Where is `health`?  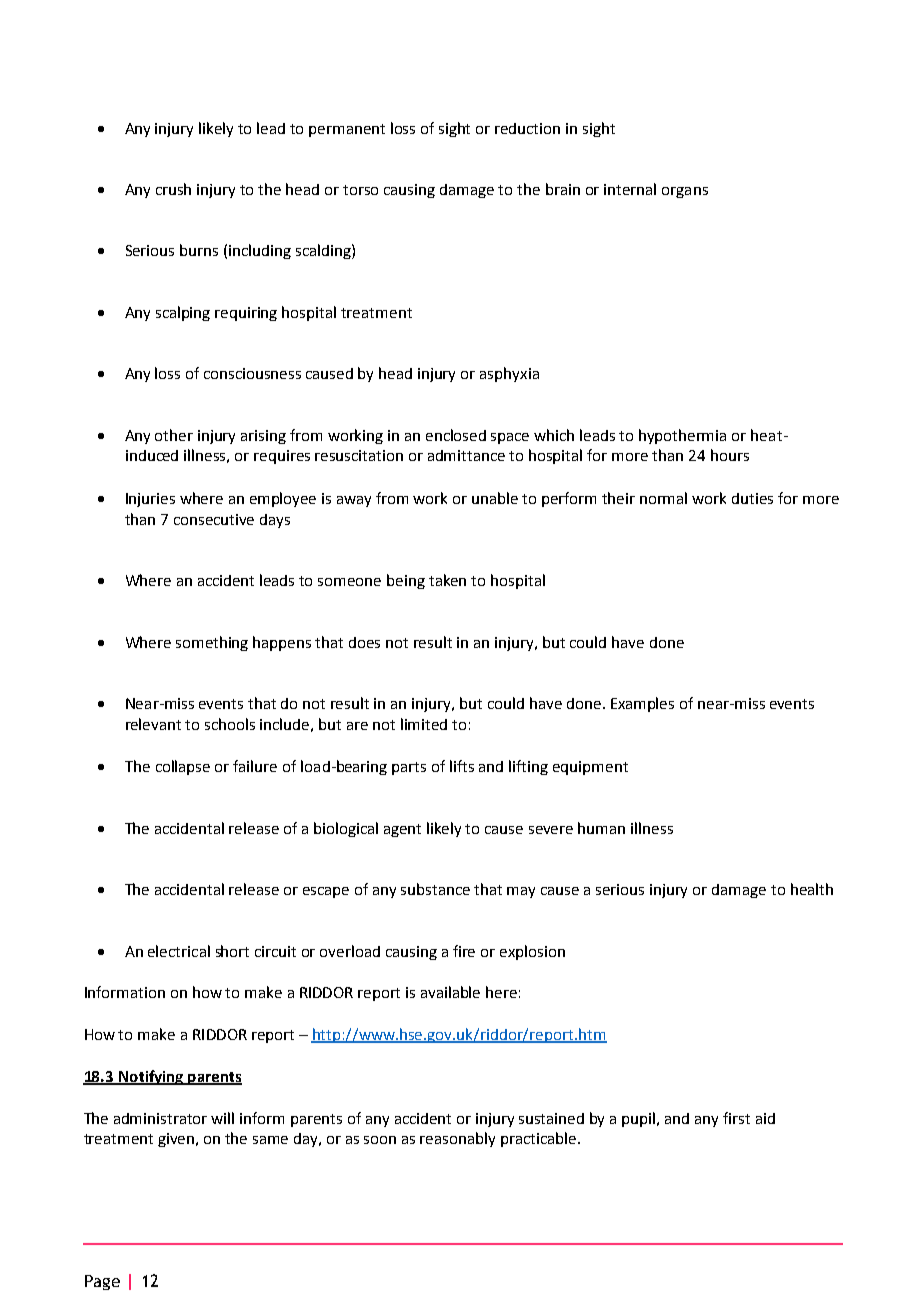
health is located at coordinates (812, 889).
